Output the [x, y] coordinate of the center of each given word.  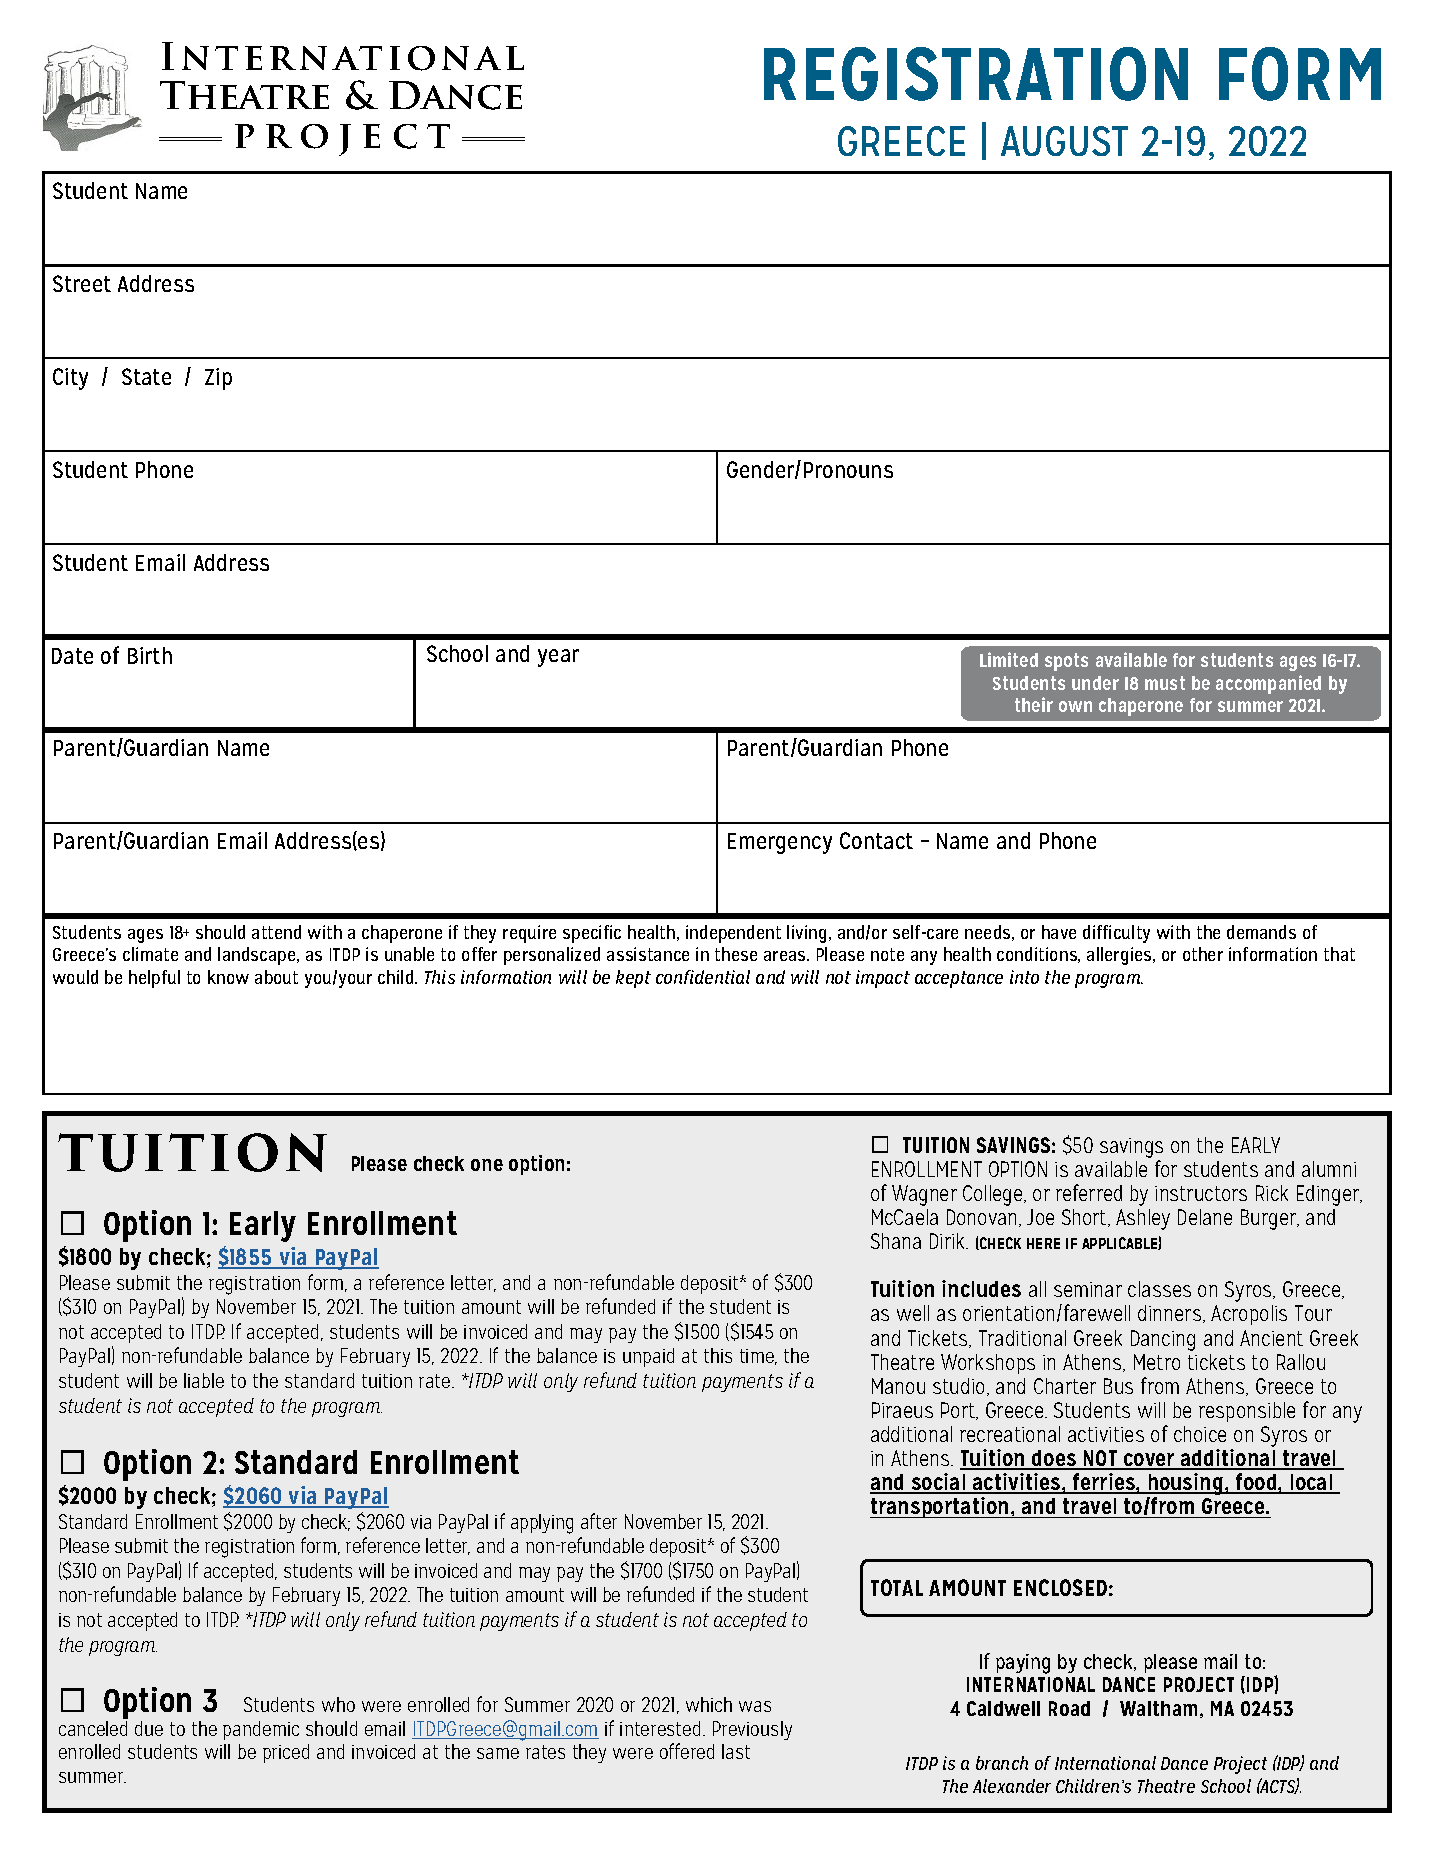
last [736, 1751]
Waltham [1160, 1709]
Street [82, 283]
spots [1066, 662]
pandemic [261, 1730]
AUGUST [1064, 141]
